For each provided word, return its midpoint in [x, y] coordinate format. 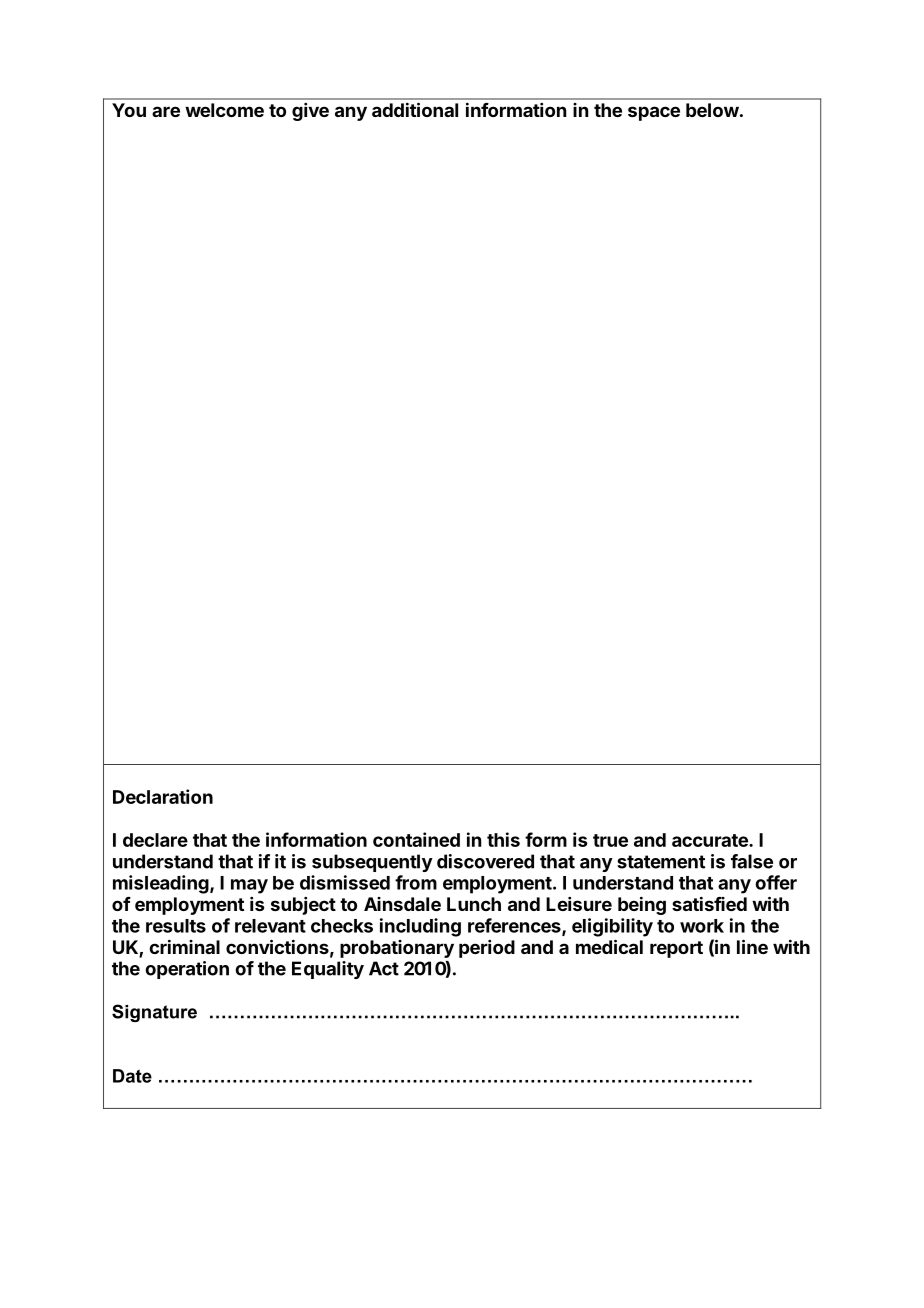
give [310, 112]
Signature [154, 1013]
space [654, 113]
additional [415, 109]
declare [155, 840]
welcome [224, 110]
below [712, 110]
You [129, 110]
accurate [711, 840]
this [503, 839]
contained [416, 839]
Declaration [163, 796]
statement [661, 862]
